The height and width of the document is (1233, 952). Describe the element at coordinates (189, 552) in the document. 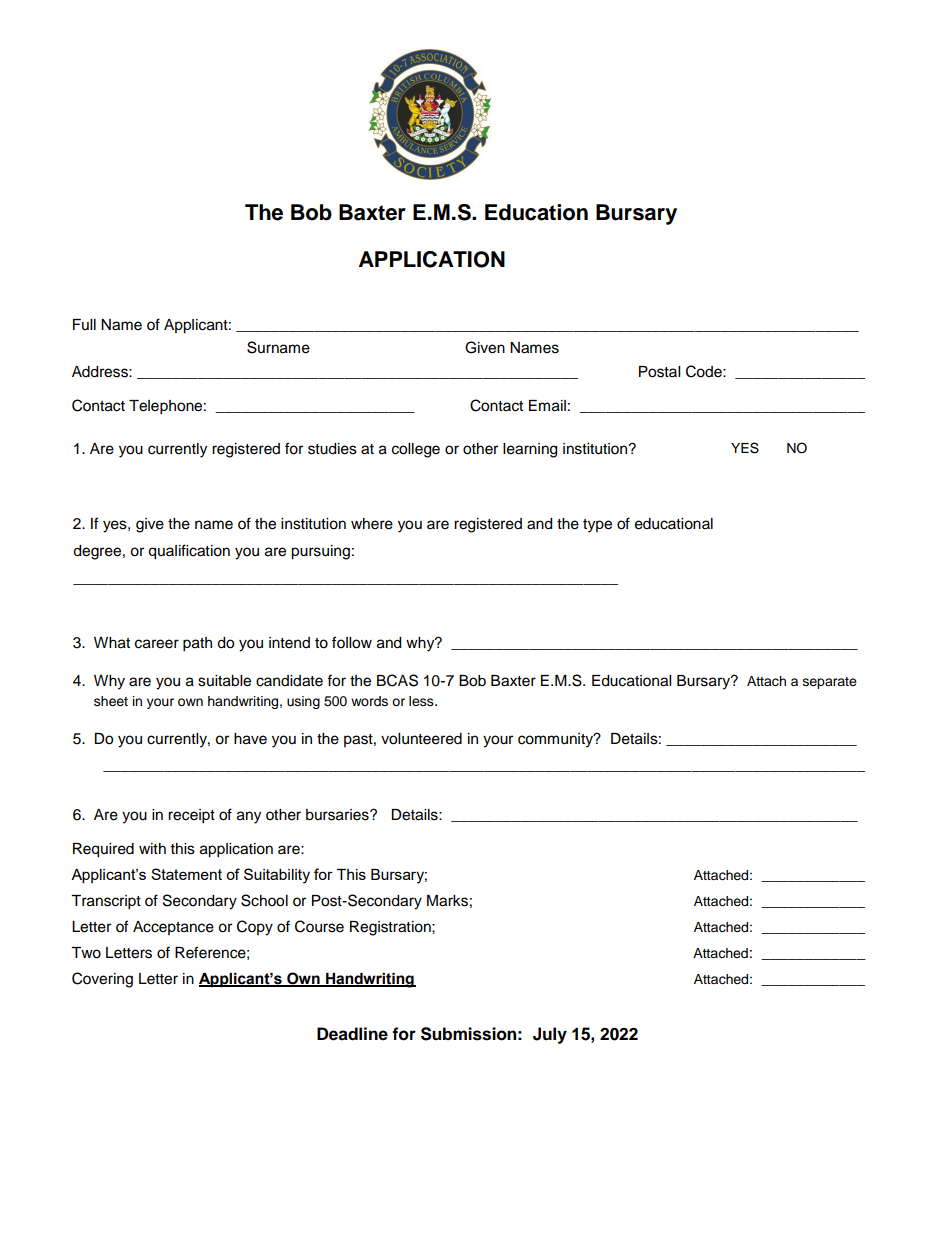

I see `qualification` at that location.
